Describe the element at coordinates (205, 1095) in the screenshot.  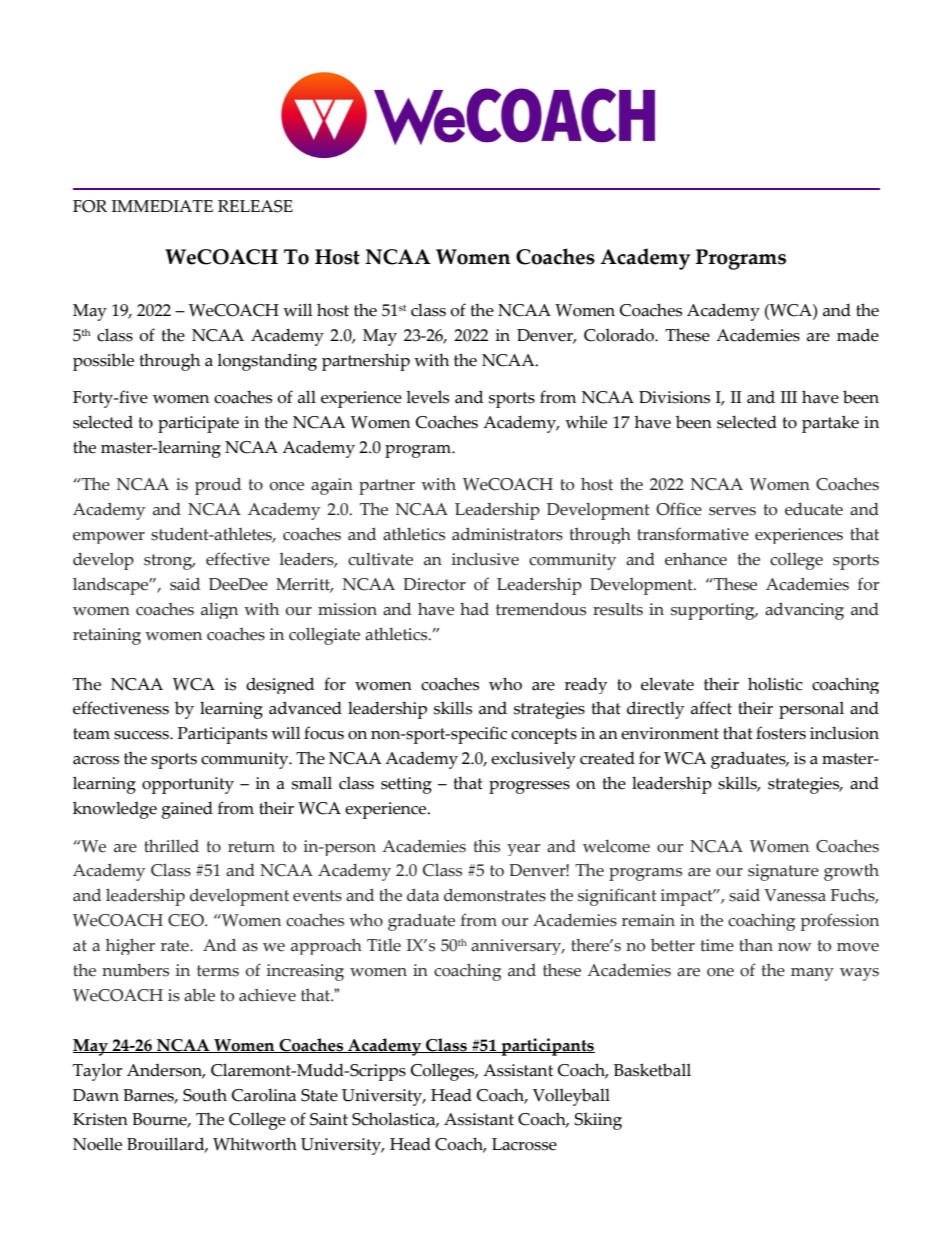
I see `South` at that location.
